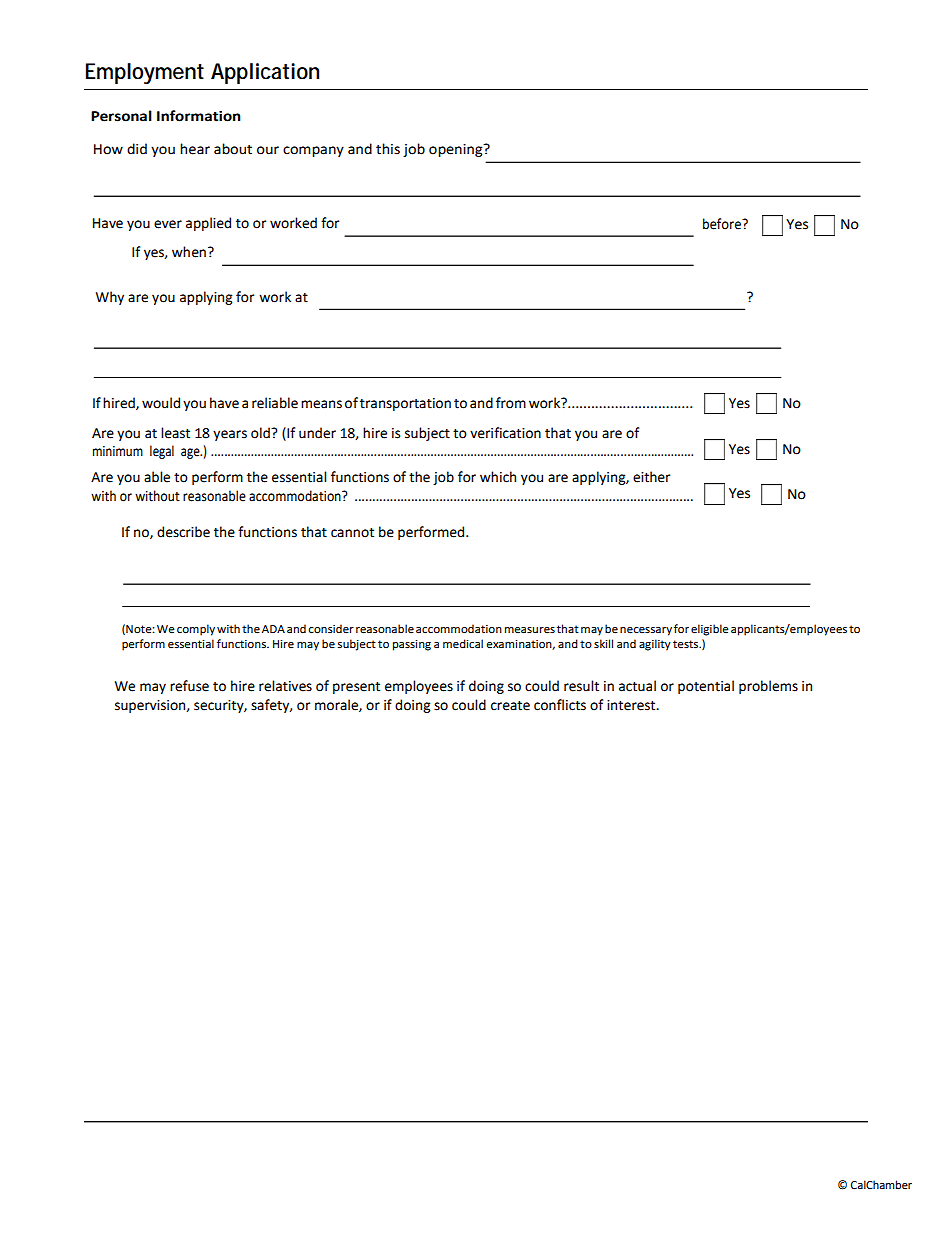 Image resolution: width=952 pixels, height=1233 pixels. Describe the element at coordinates (723, 224) in the image. I see `before` at that location.
